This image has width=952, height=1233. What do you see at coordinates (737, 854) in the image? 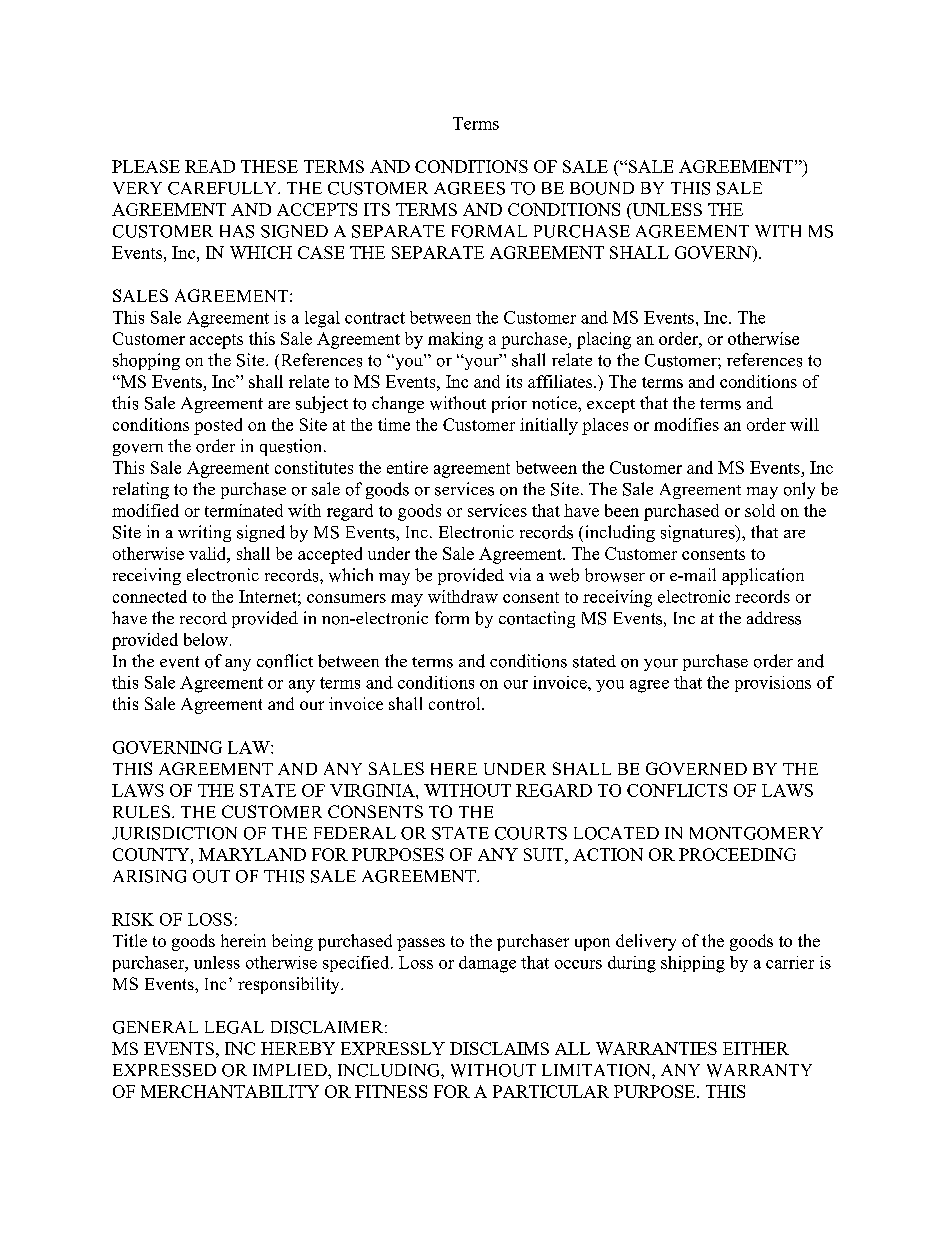
I see `PROCEEDING` at bounding box center [737, 854].
